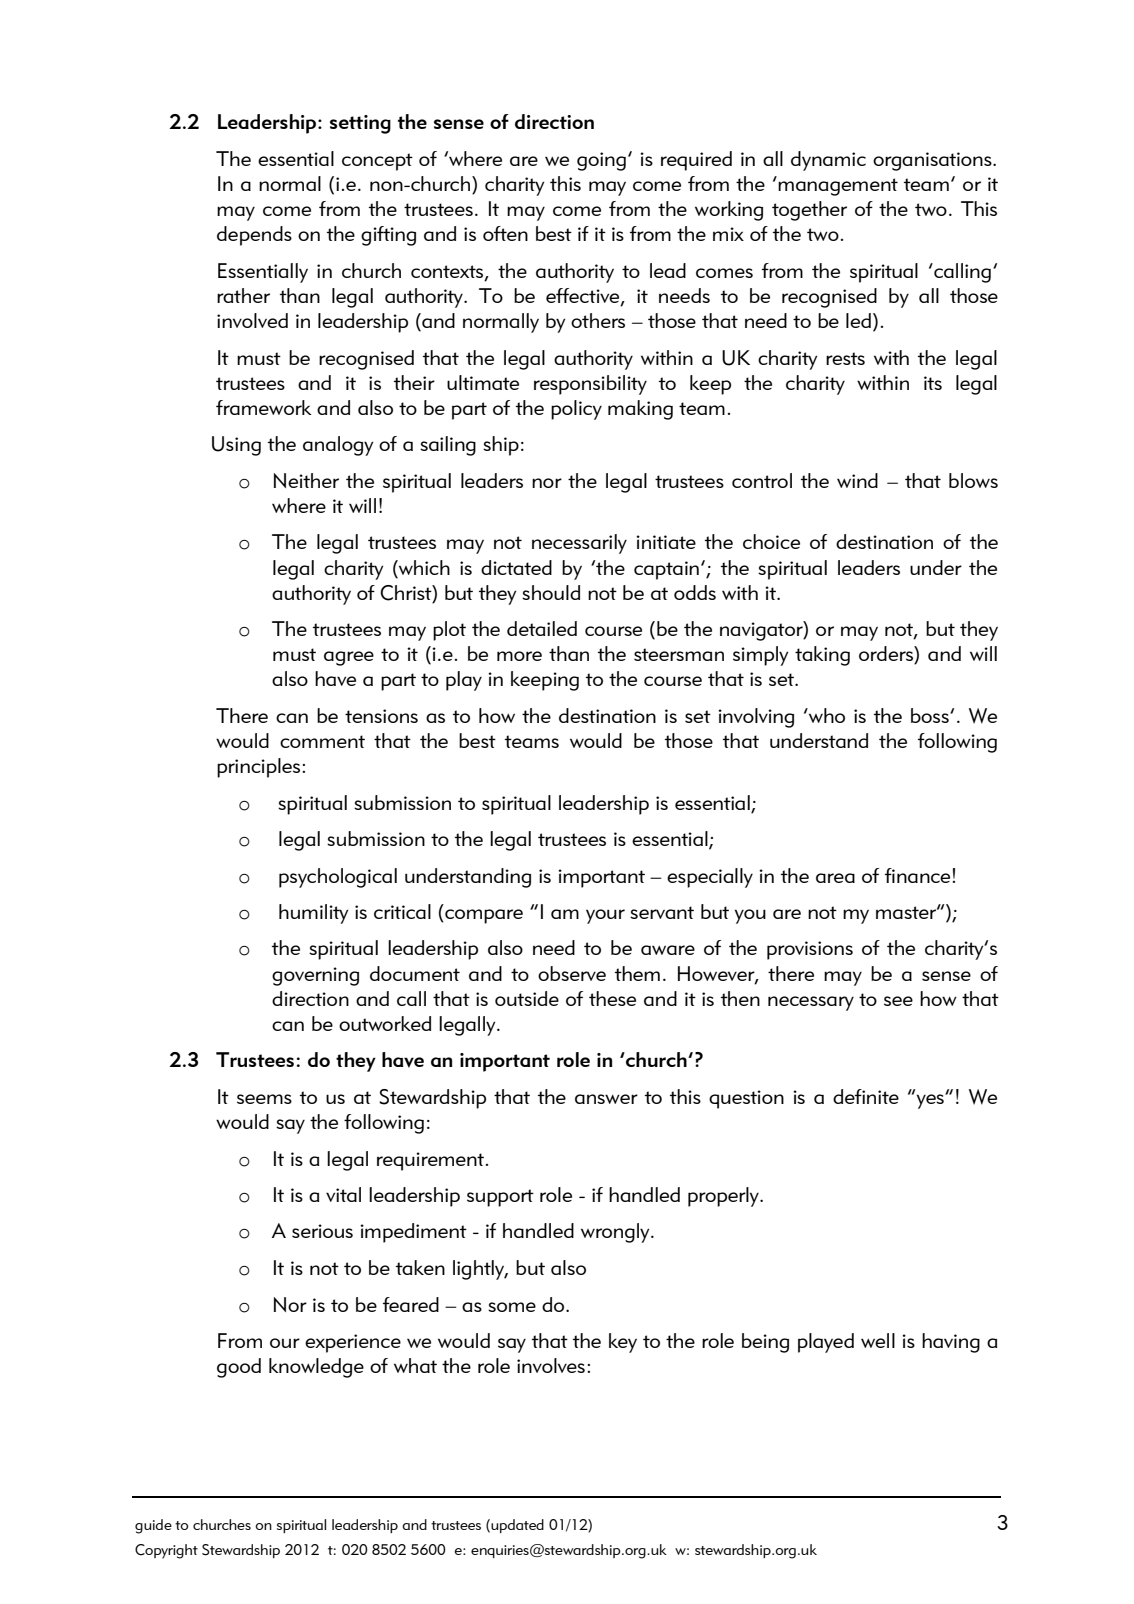 The image size is (1134, 1604). I want to click on principles, so click(258, 768).
